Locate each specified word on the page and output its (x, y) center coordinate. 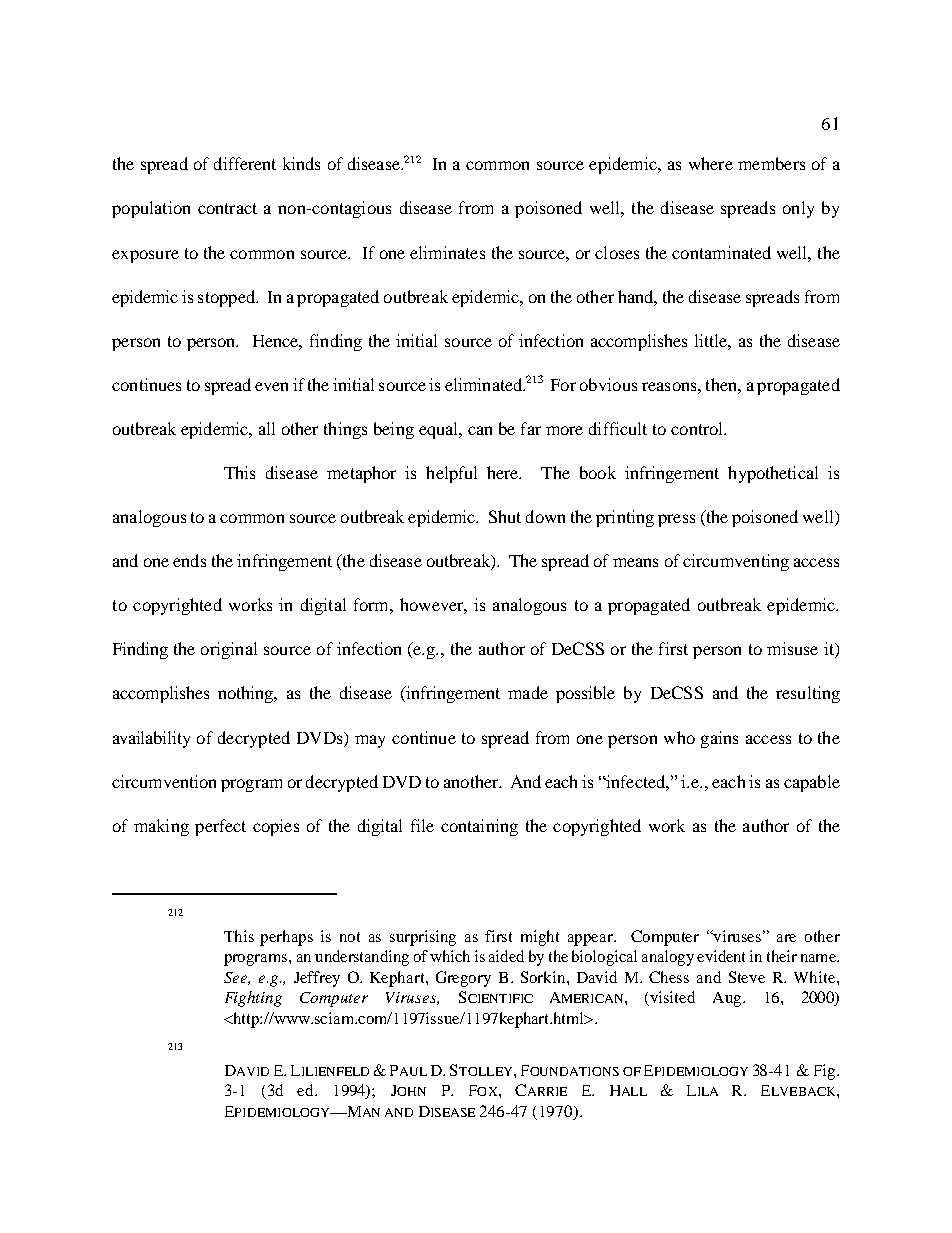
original (229, 650)
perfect (220, 827)
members (771, 163)
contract (227, 208)
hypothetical (773, 474)
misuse (792, 648)
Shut (505, 516)
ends (189, 560)
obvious (608, 384)
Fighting (253, 999)
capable (812, 783)
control (698, 428)
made (528, 692)
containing (479, 827)
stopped (227, 298)
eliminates (447, 252)
